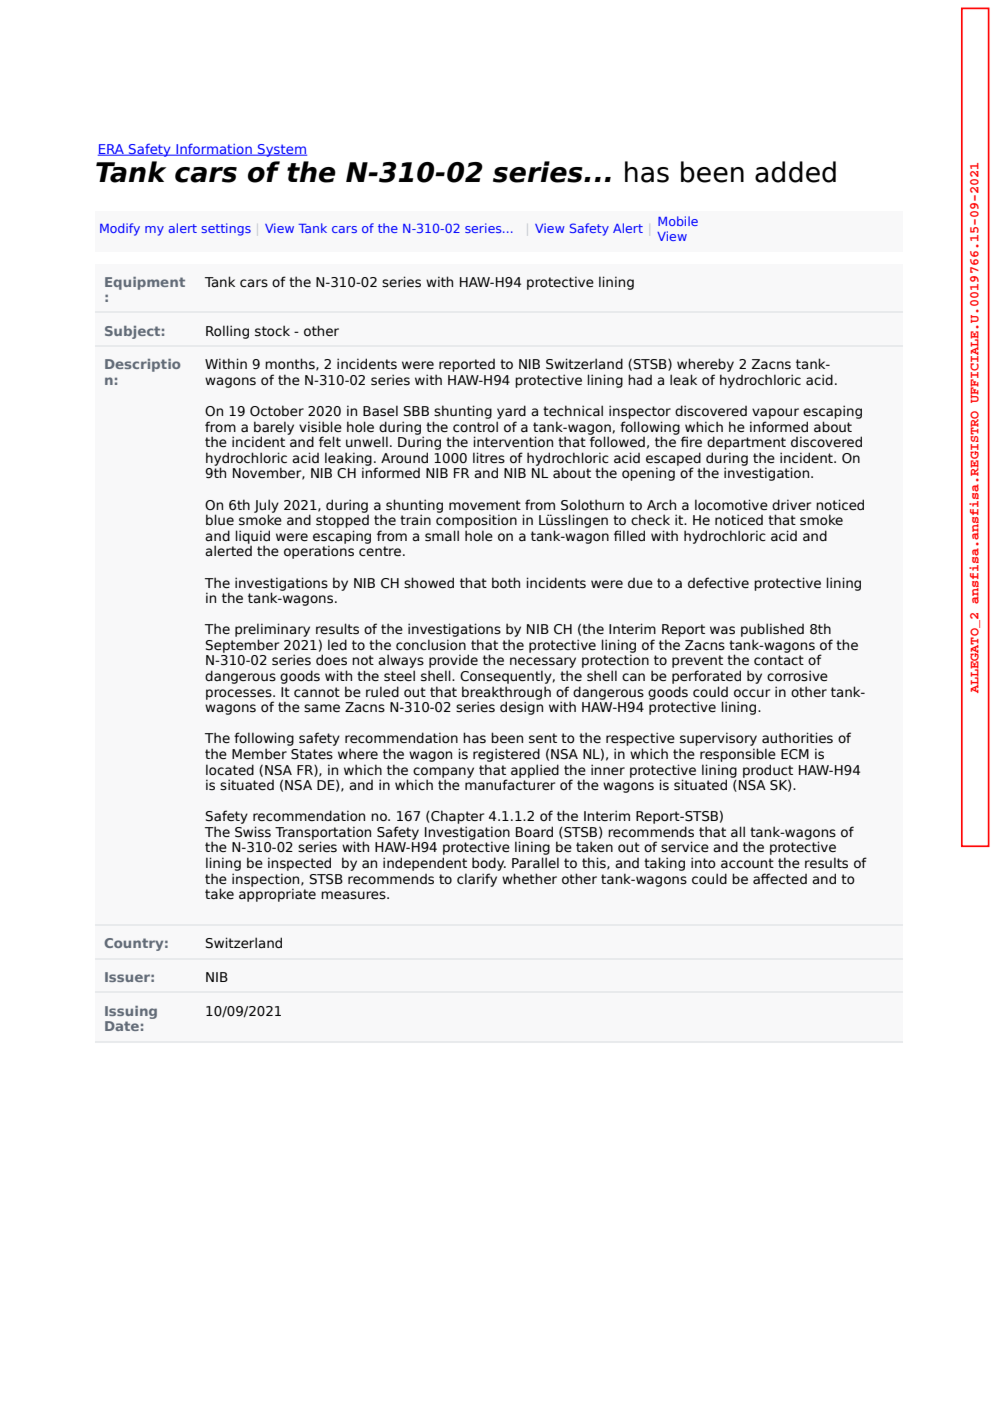 The image size is (997, 1411). What do you see at coordinates (131, 1012) in the screenshot?
I see `Issuing` at bounding box center [131, 1012].
